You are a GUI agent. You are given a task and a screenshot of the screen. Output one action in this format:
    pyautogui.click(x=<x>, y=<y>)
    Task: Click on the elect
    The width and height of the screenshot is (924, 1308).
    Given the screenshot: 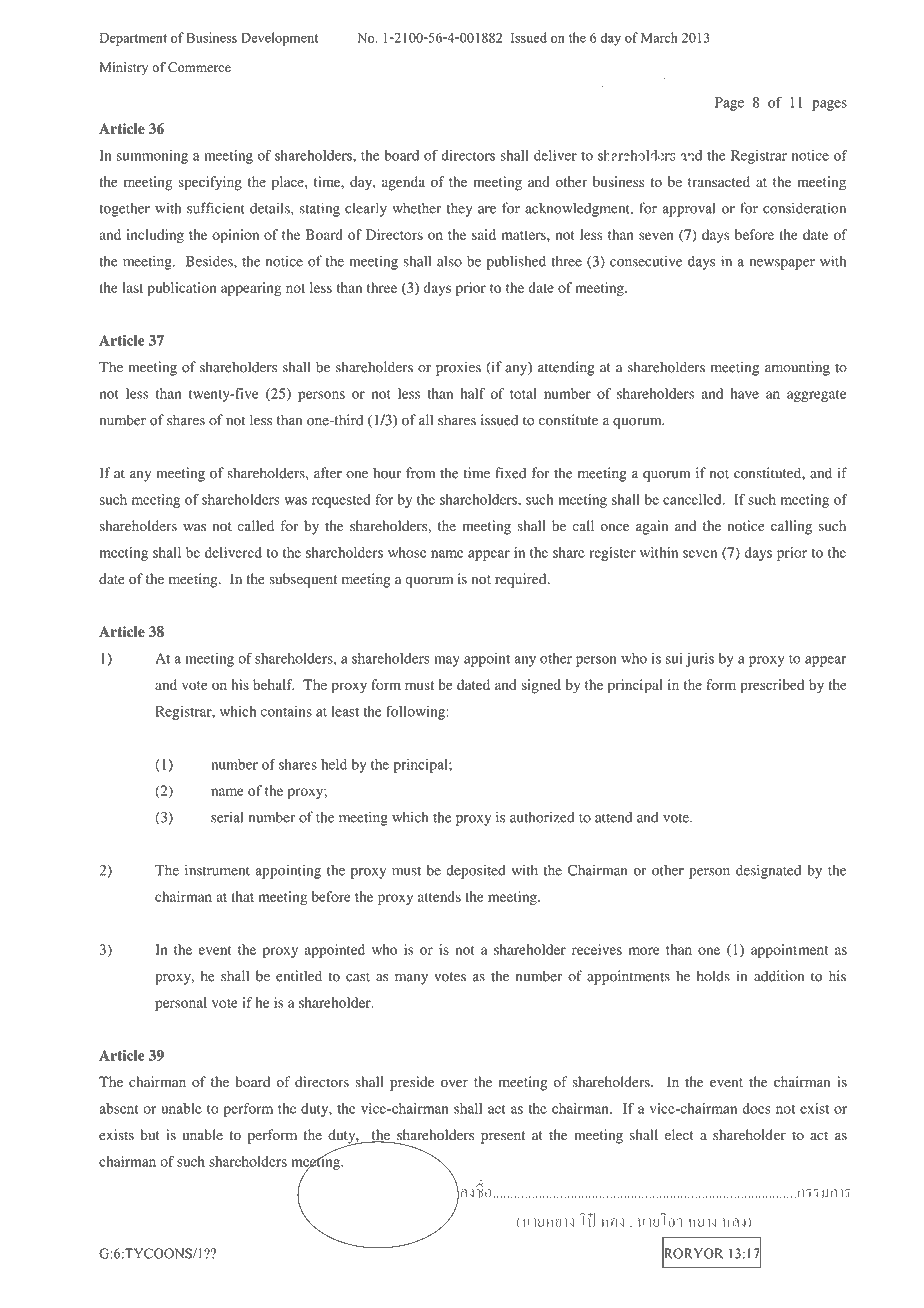 What is the action you would take?
    pyautogui.click(x=679, y=1134)
